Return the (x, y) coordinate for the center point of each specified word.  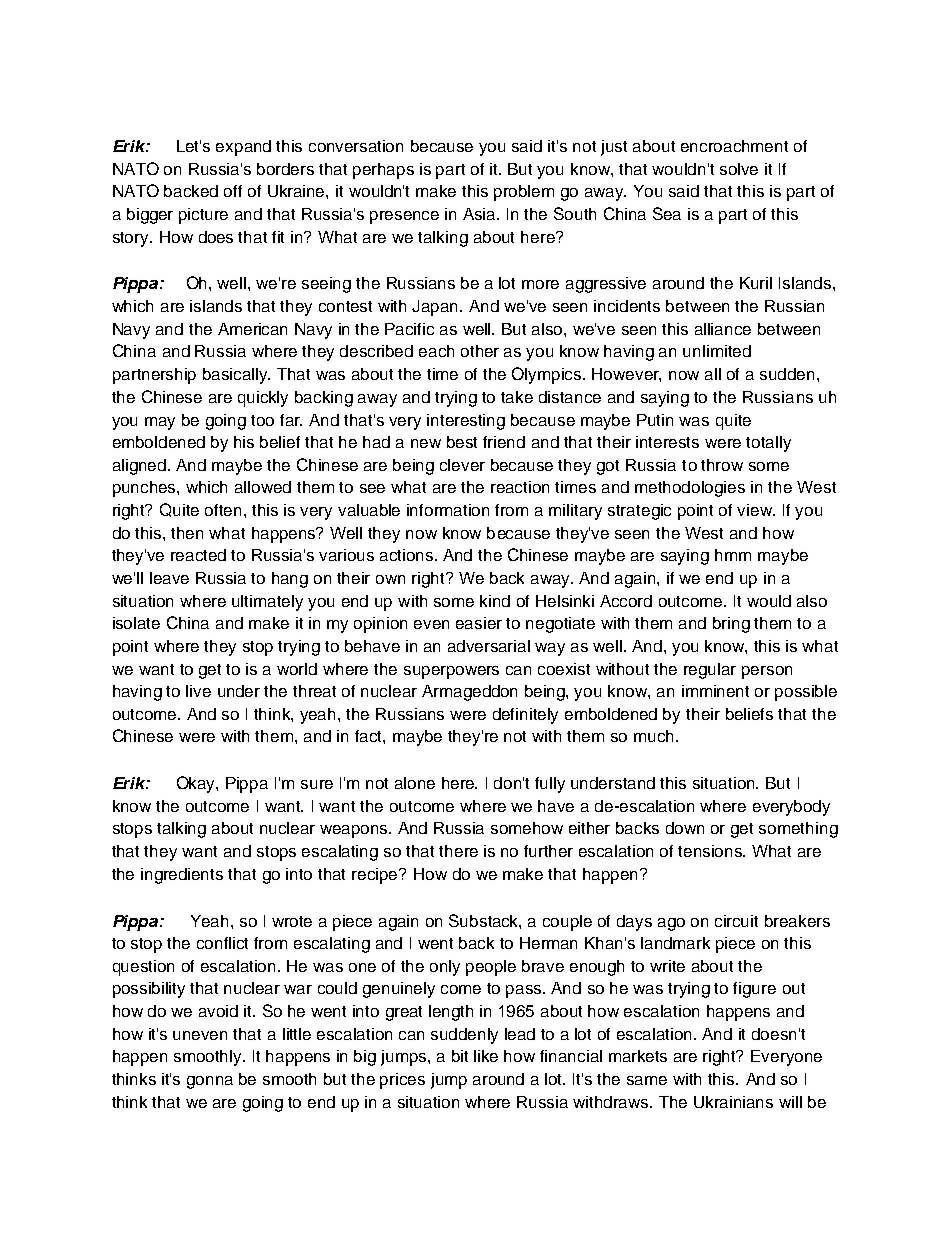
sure (317, 784)
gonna (210, 1082)
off (233, 191)
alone (415, 783)
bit (460, 1056)
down (685, 828)
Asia (480, 214)
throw (722, 465)
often (225, 510)
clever (462, 465)
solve (739, 169)
